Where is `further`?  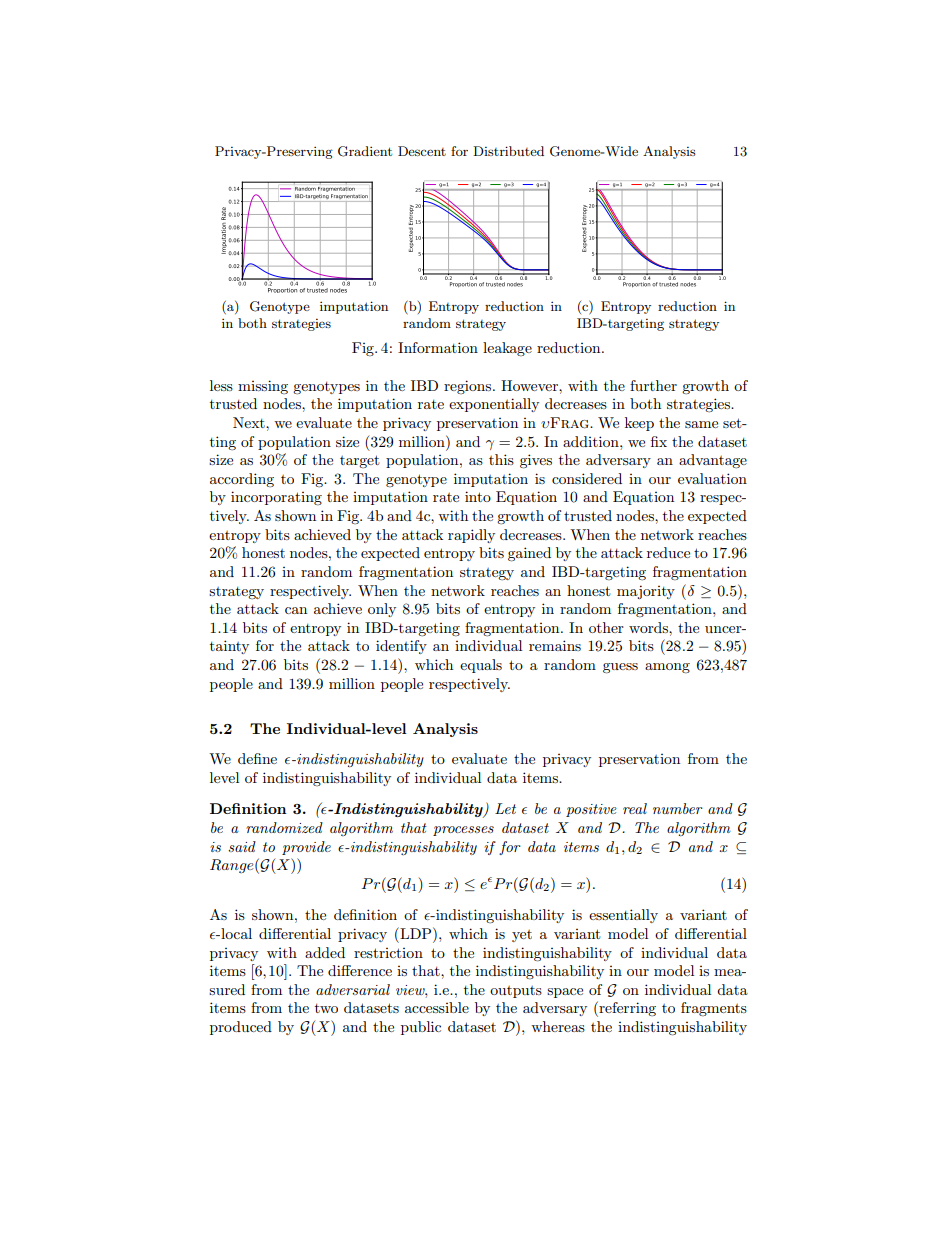
further is located at coordinates (653, 385).
